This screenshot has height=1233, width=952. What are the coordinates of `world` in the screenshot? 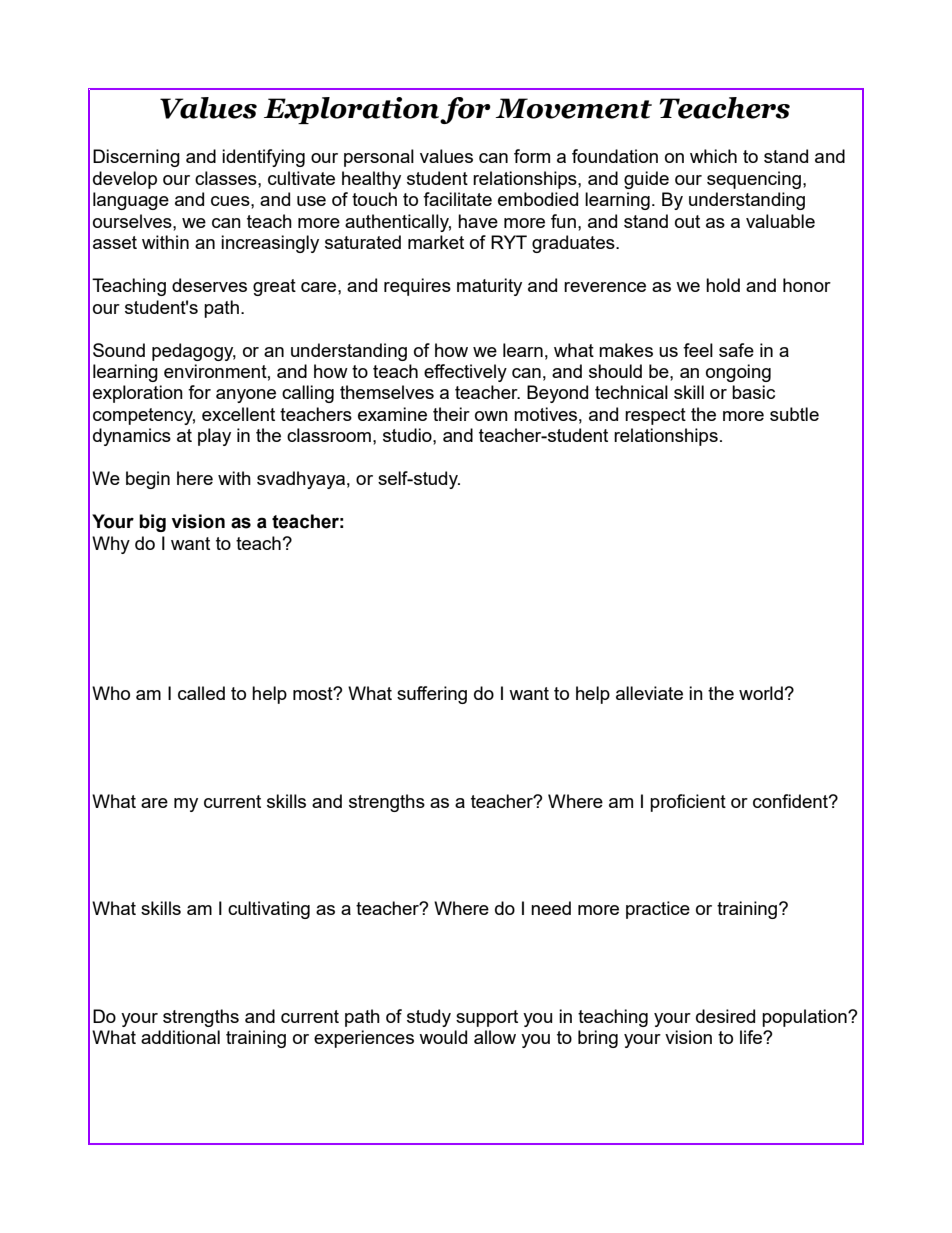 It's located at (761, 693).
